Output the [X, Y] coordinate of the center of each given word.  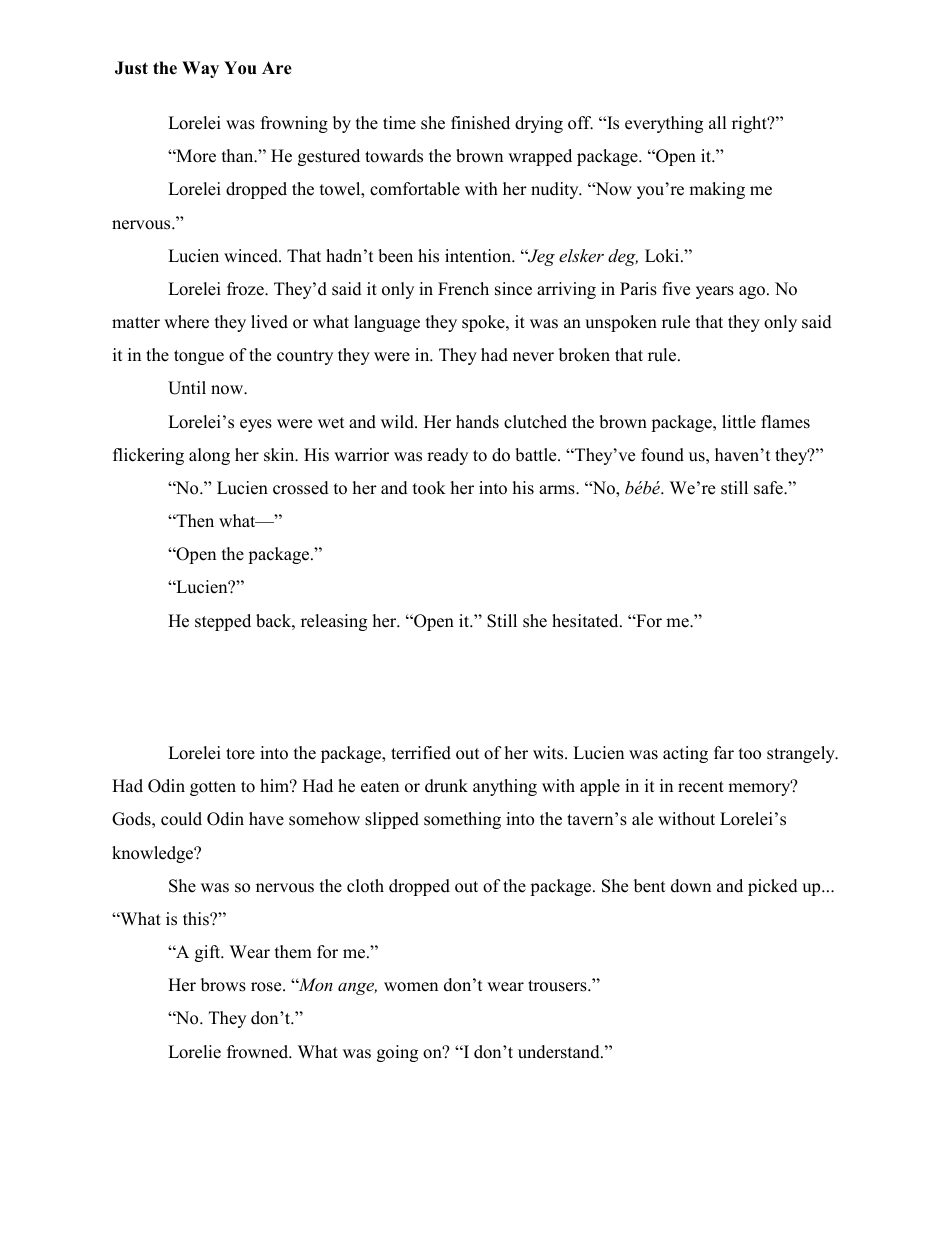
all [718, 122]
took [429, 488]
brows [223, 985]
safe [769, 488]
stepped [223, 622]
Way [200, 69]
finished [480, 123]
